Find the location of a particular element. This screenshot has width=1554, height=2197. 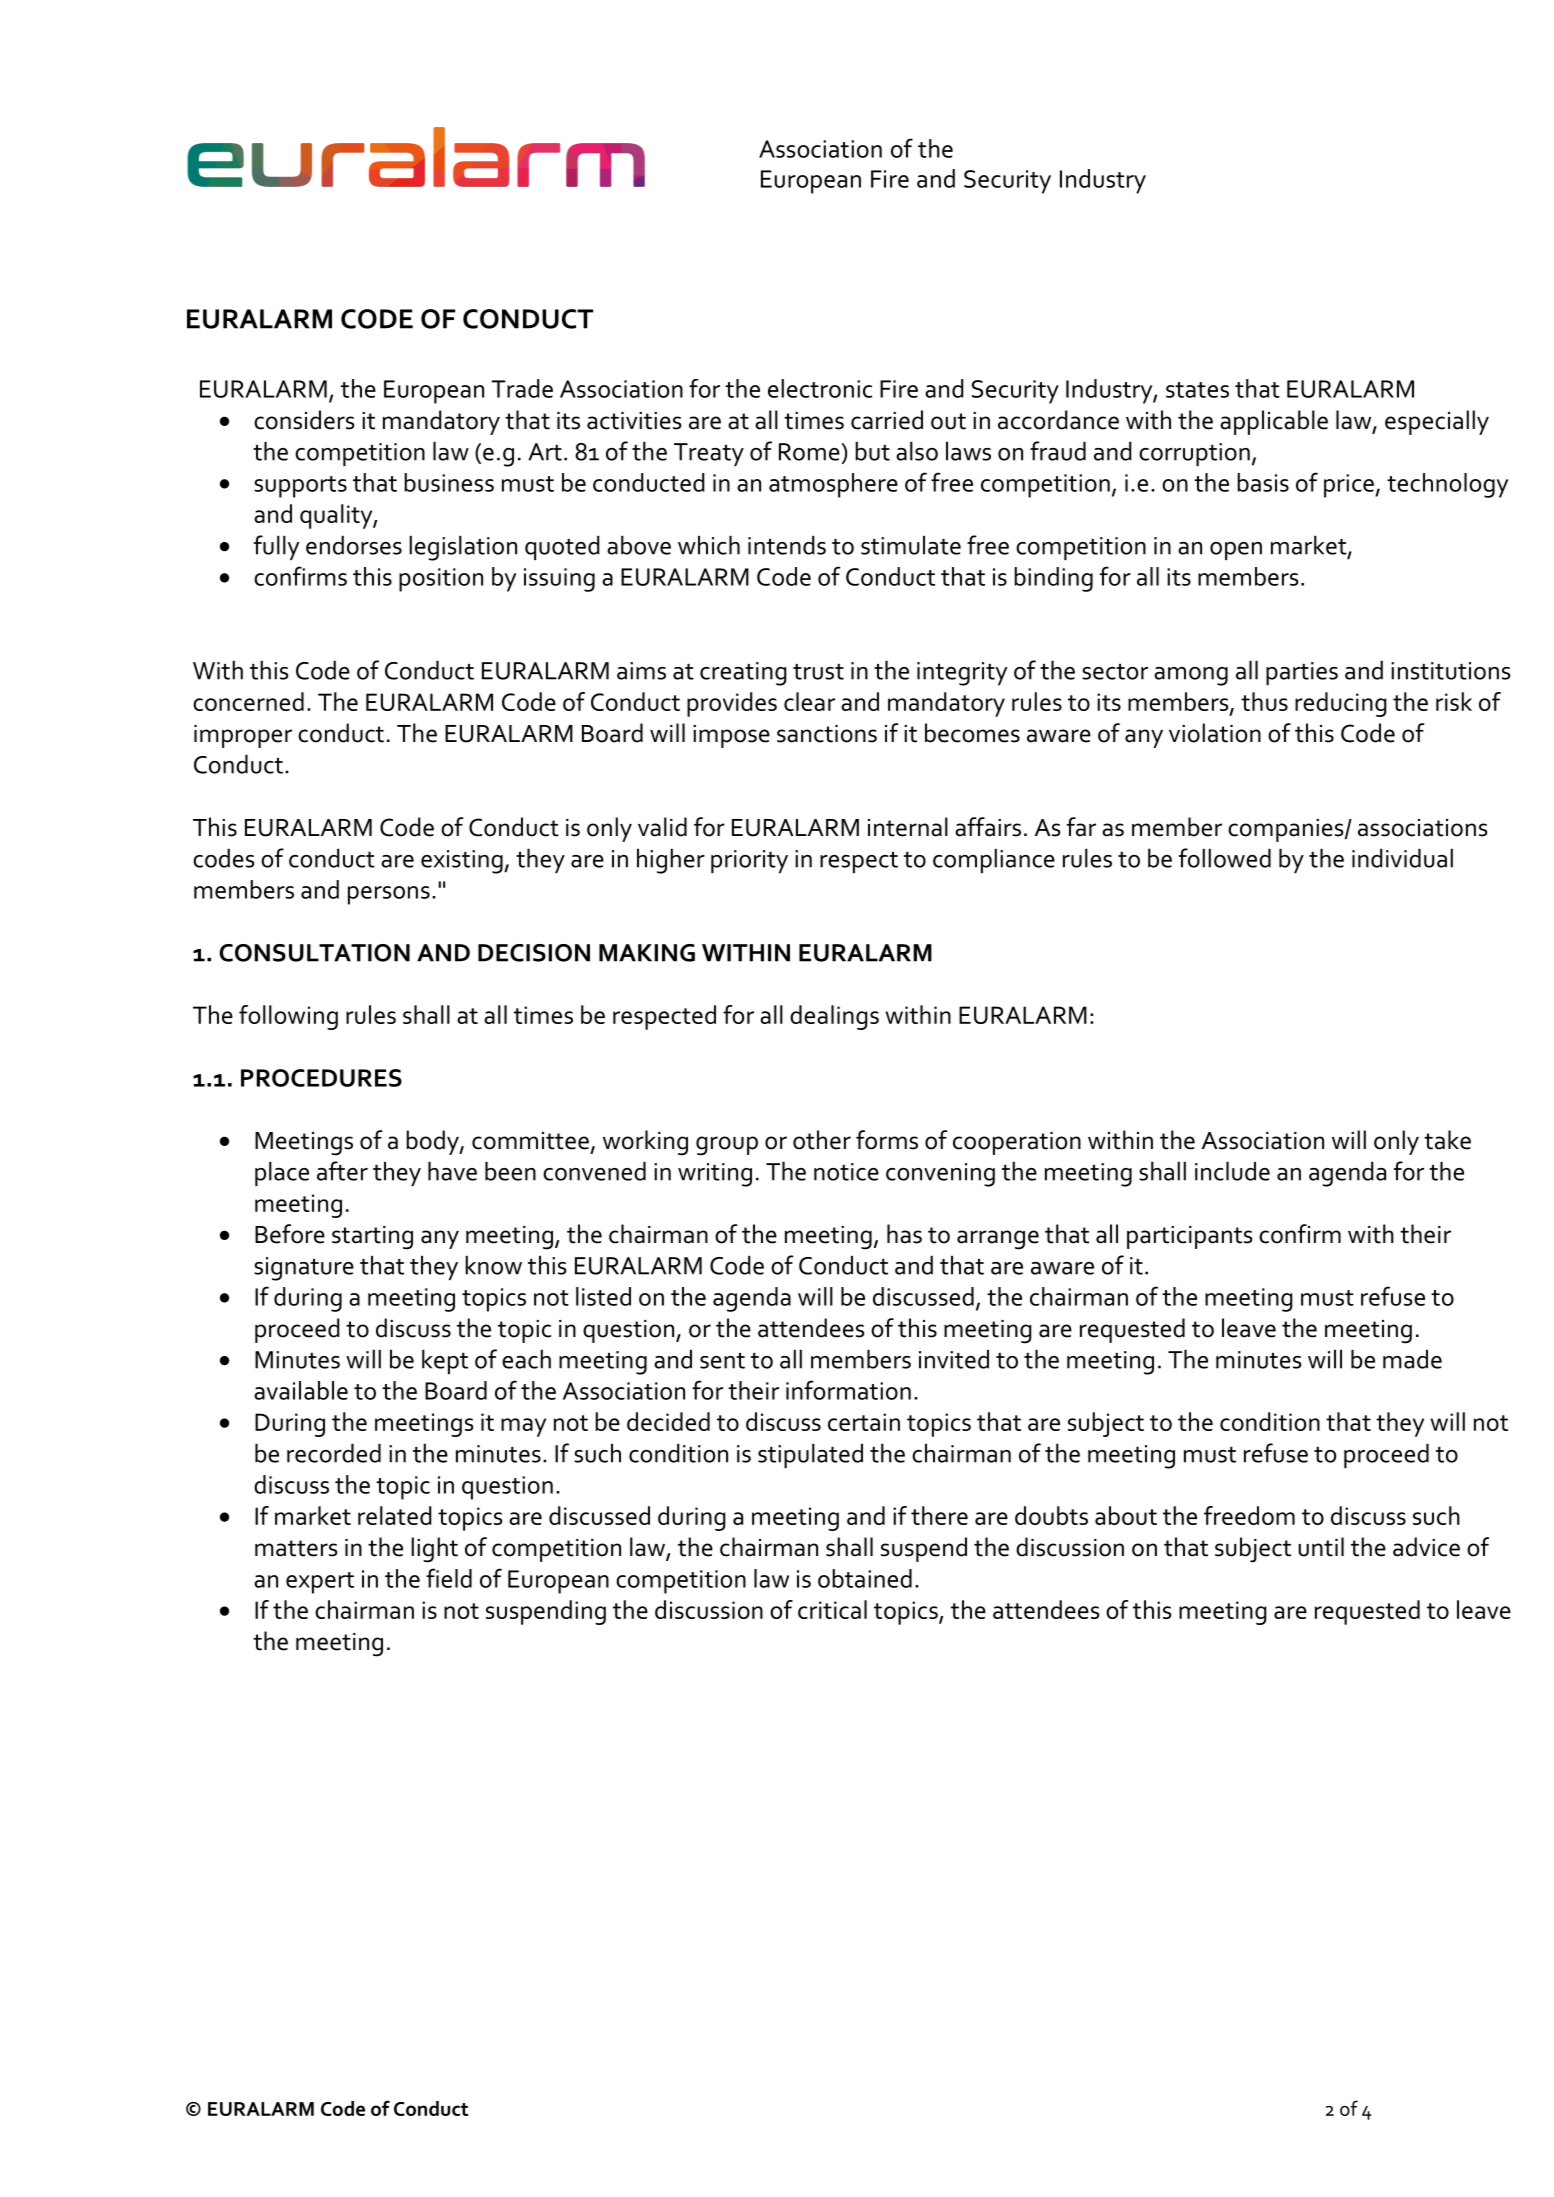

other is located at coordinates (822, 1140).
